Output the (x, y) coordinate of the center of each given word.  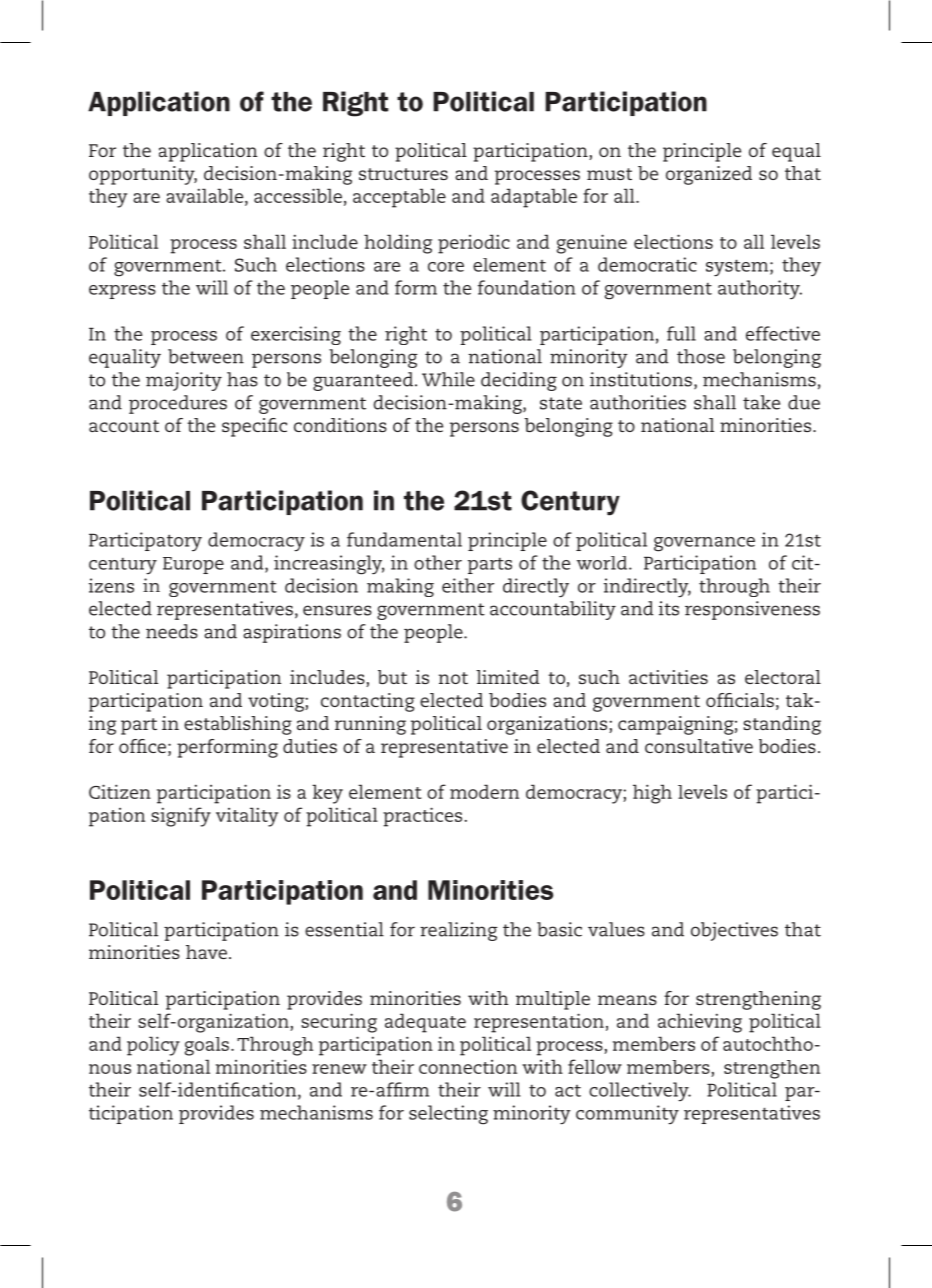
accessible (298, 195)
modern (484, 791)
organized (709, 175)
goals (207, 1046)
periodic (474, 244)
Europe (193, 565)
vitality (247, 817)
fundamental (404, 539)
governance (704, 544)
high (652, 794)
